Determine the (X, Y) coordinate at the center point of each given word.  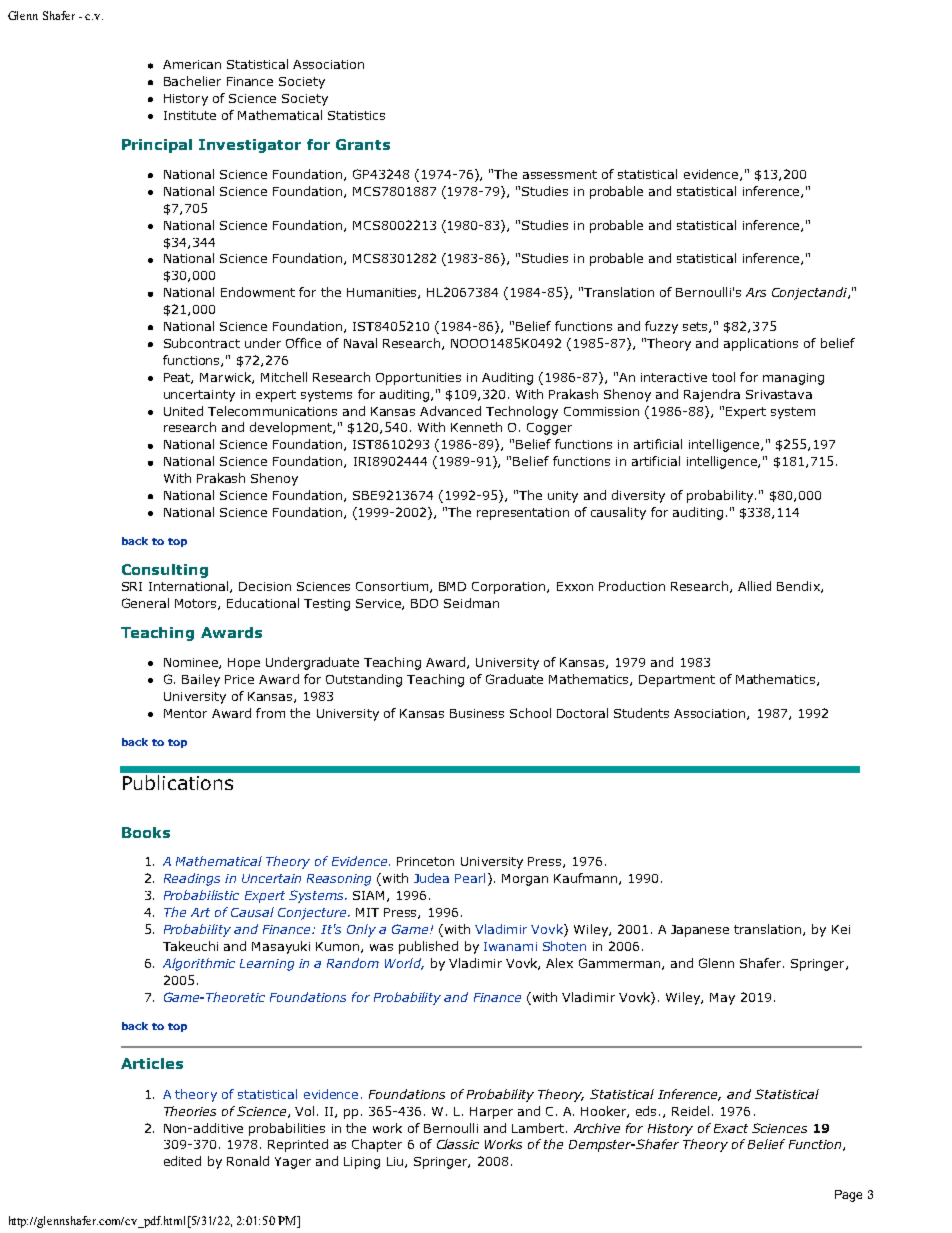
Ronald (248, 1161)
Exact (731, 1128)
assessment (560, 174)
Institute (190, 115)
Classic (458, 1144)
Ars (756, 292)
